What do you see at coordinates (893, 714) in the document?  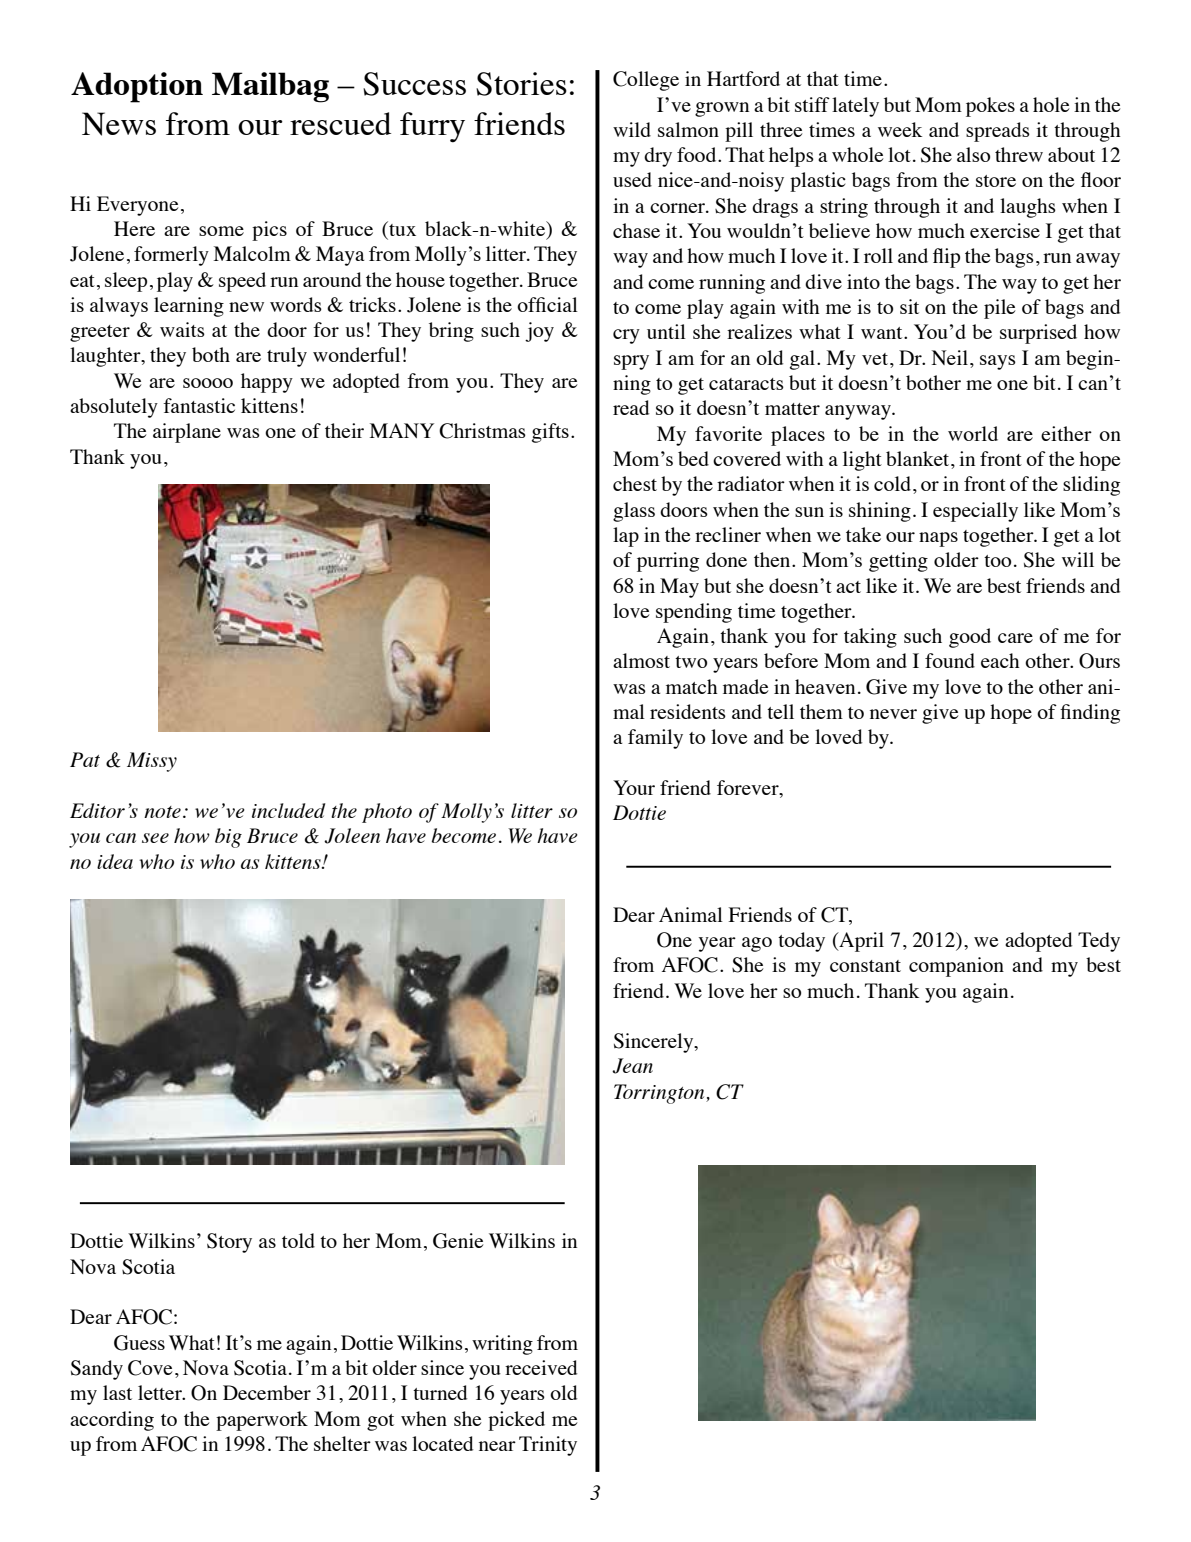 I see `never` at bounding box center [893, 714].
